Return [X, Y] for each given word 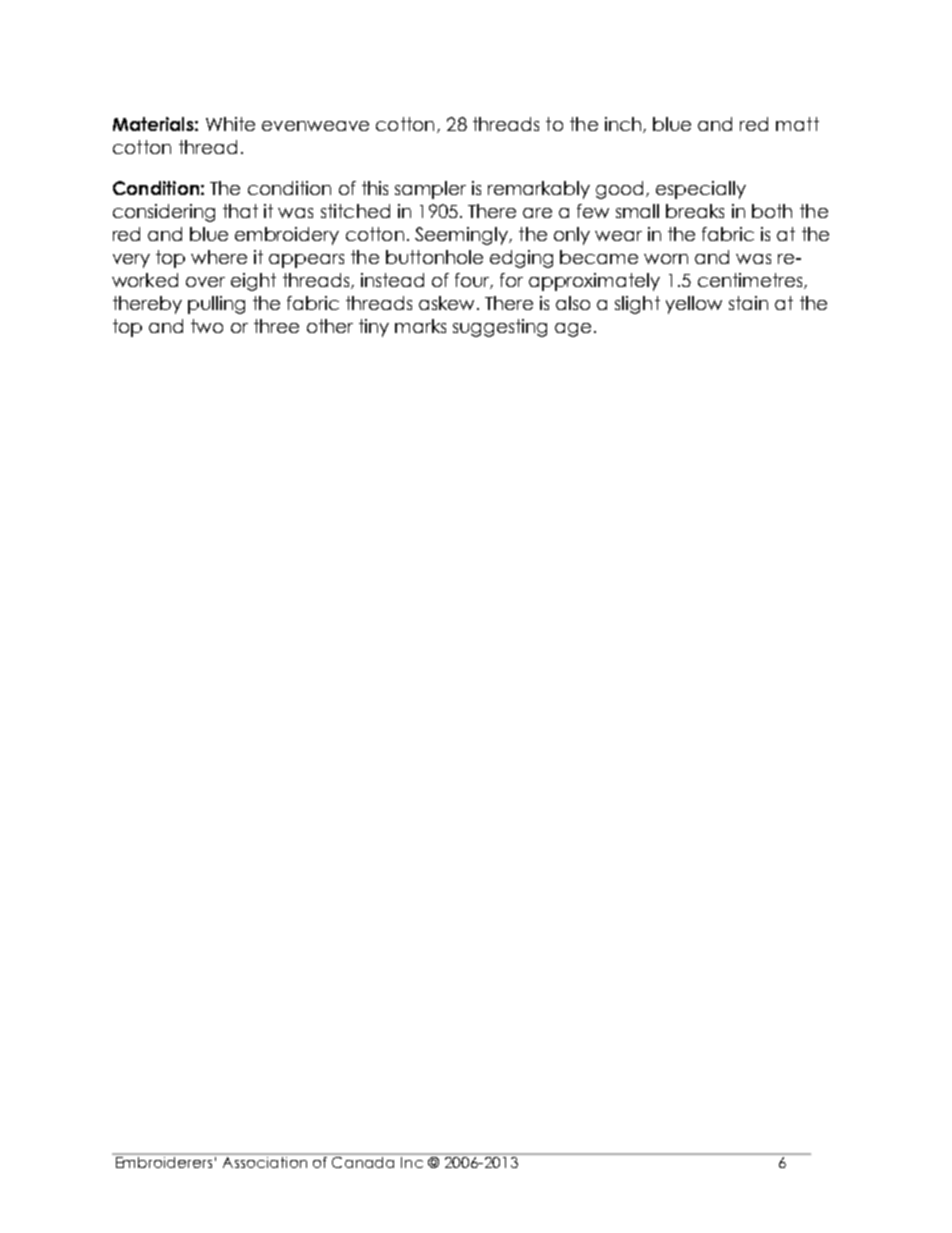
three [276, 326]
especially [701, 190]
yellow [694, 305]
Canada [363, 1162]
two [207, 326]
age [573, 330]
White [230, 124]
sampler [430, 190]
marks [420, 326]
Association [264, 1161]
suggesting [500, 328]
